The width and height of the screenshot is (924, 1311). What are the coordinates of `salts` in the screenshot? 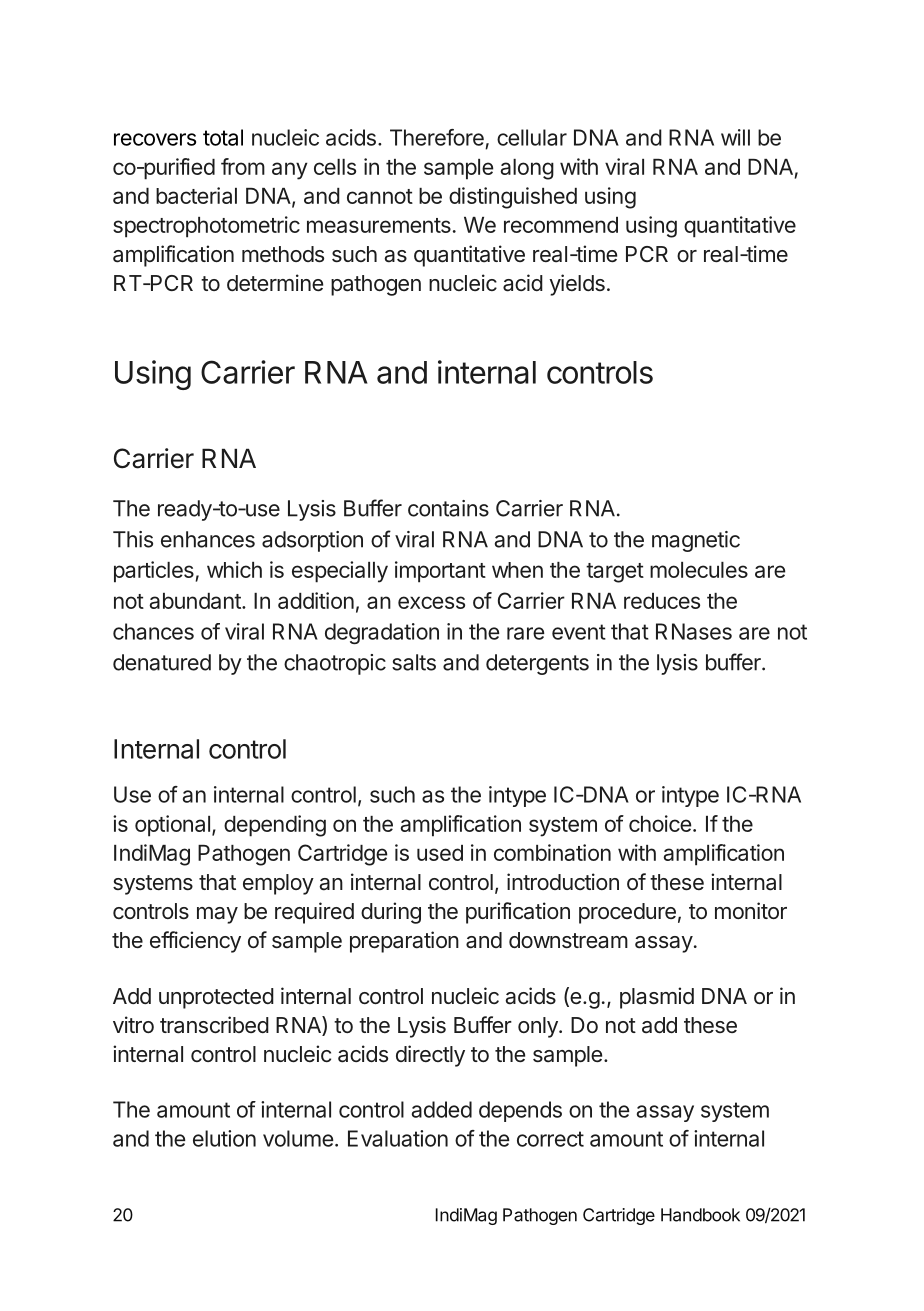 It's located at (414, 662).
